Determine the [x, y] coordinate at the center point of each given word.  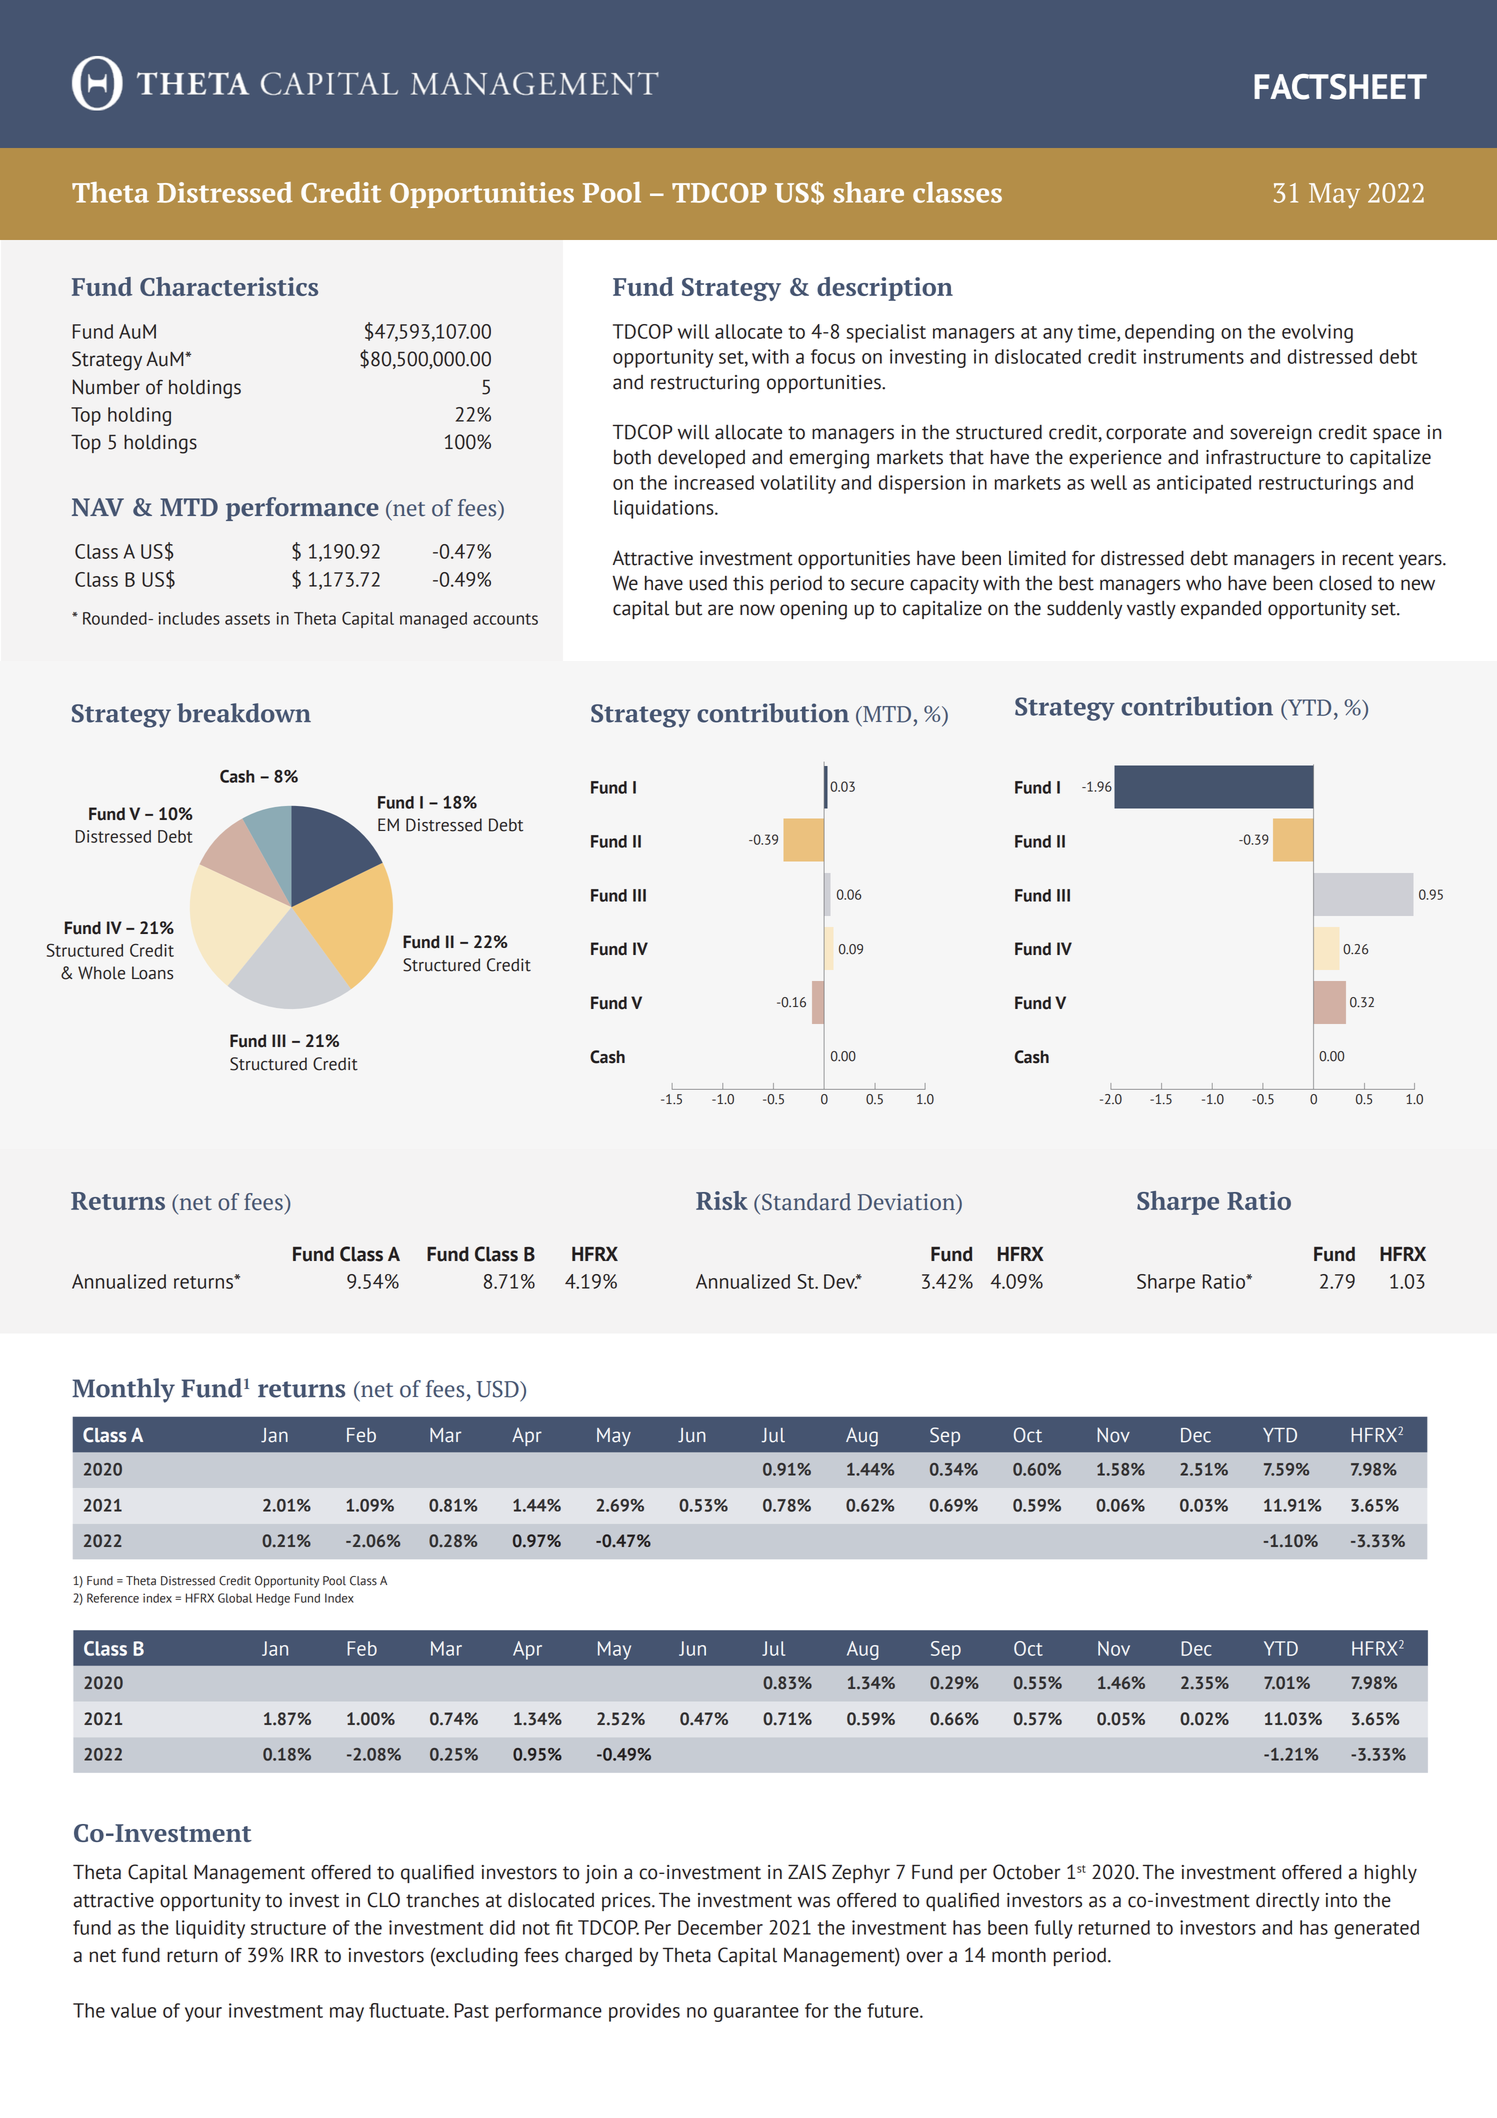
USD [498, 1389]
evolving [1317, 333]
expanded [1221, 610]
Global [235, 1598]
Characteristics [229, 286]
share [868, 192]
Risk [722, 1200]
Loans [152, 973]
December [720, 1927]
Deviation [907, 1202]
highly [1391, 1874]
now [757, 610]
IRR [304, 1955]
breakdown [244, 713]
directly [1287, 1902]
